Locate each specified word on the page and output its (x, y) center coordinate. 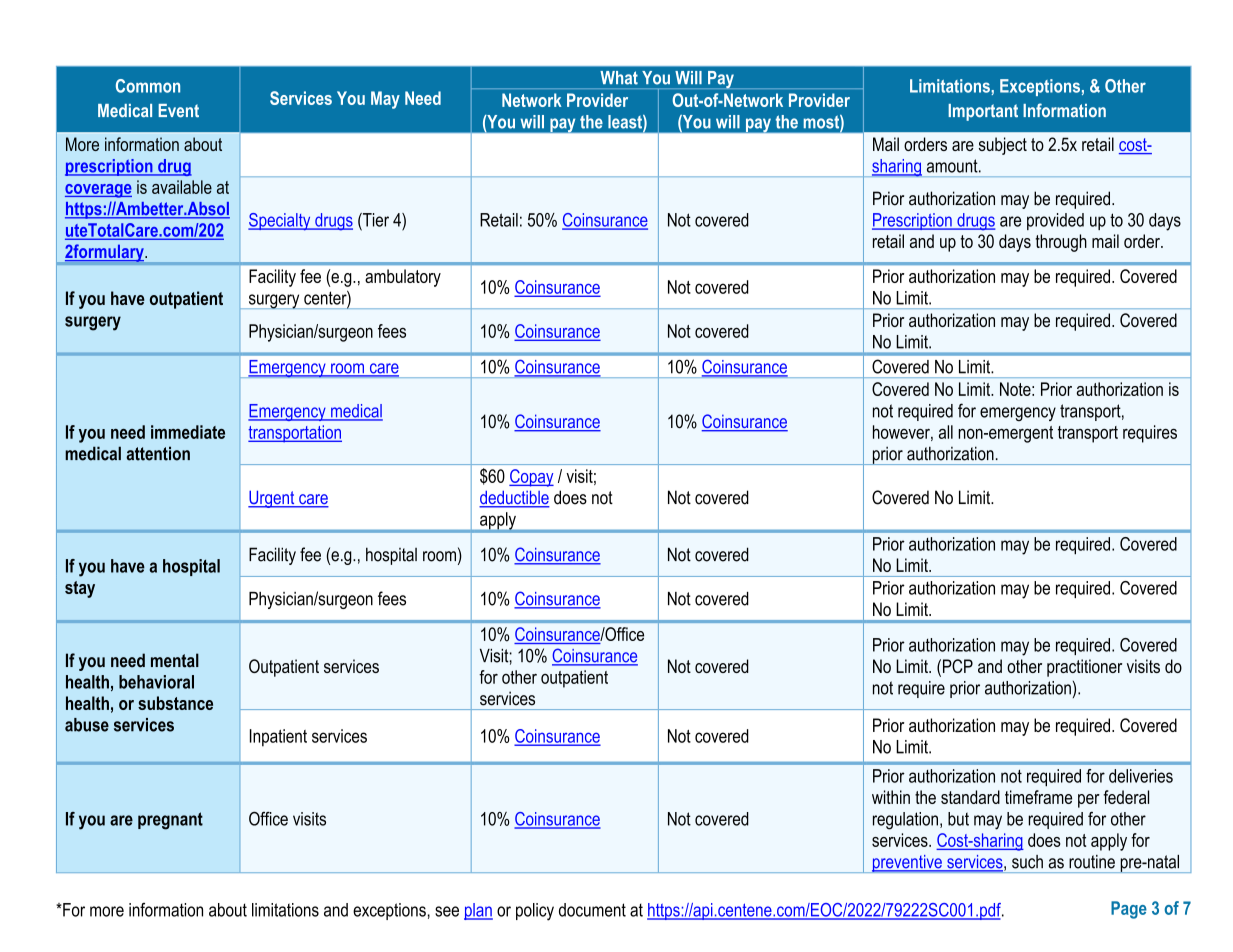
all (946, 432)
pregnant (170, 821)
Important (983, 112)
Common (148, 86)
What (619, 77)
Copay (531, 478)
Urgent (272, 499)
